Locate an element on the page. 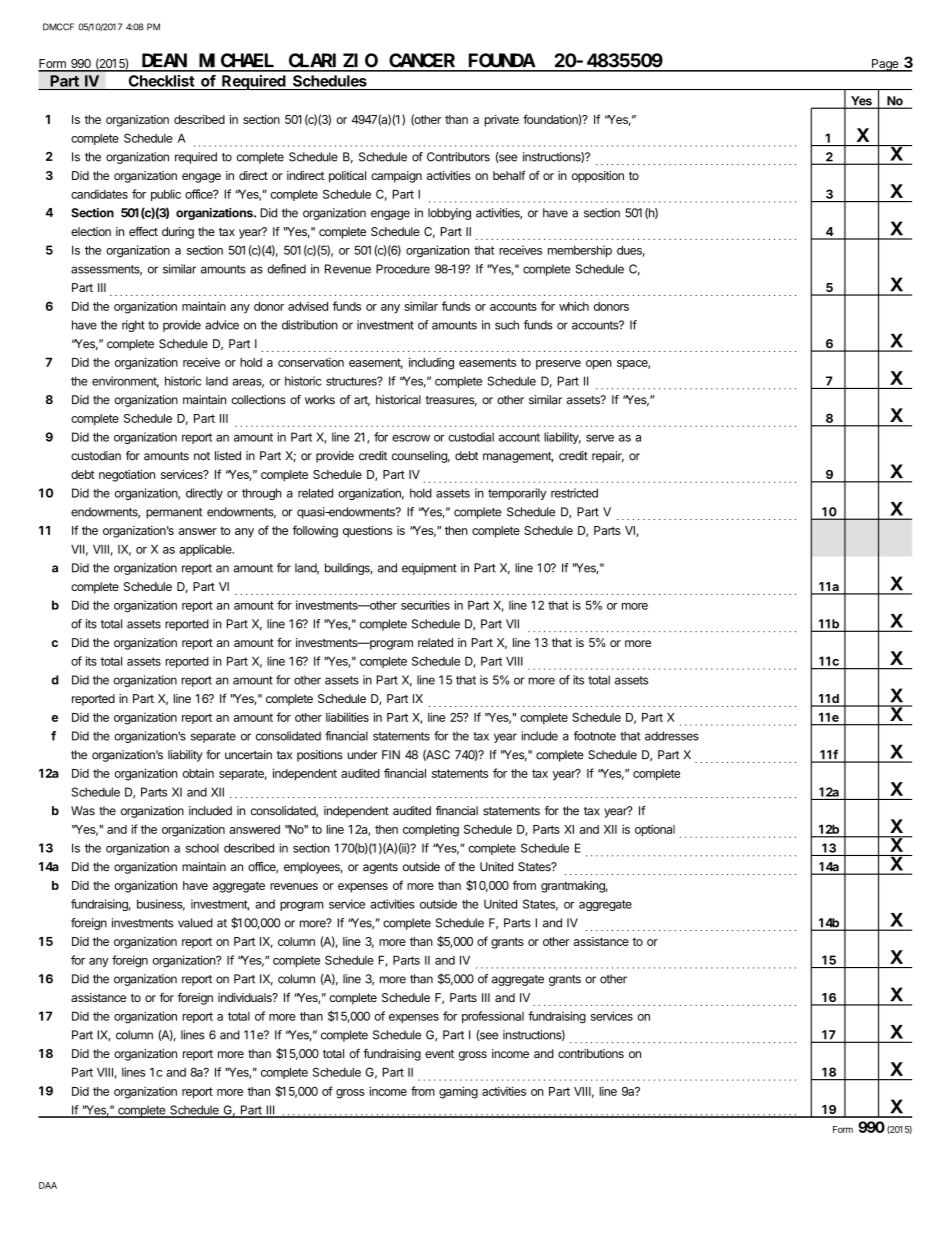  permanent is located at coordinates (174, 513).
